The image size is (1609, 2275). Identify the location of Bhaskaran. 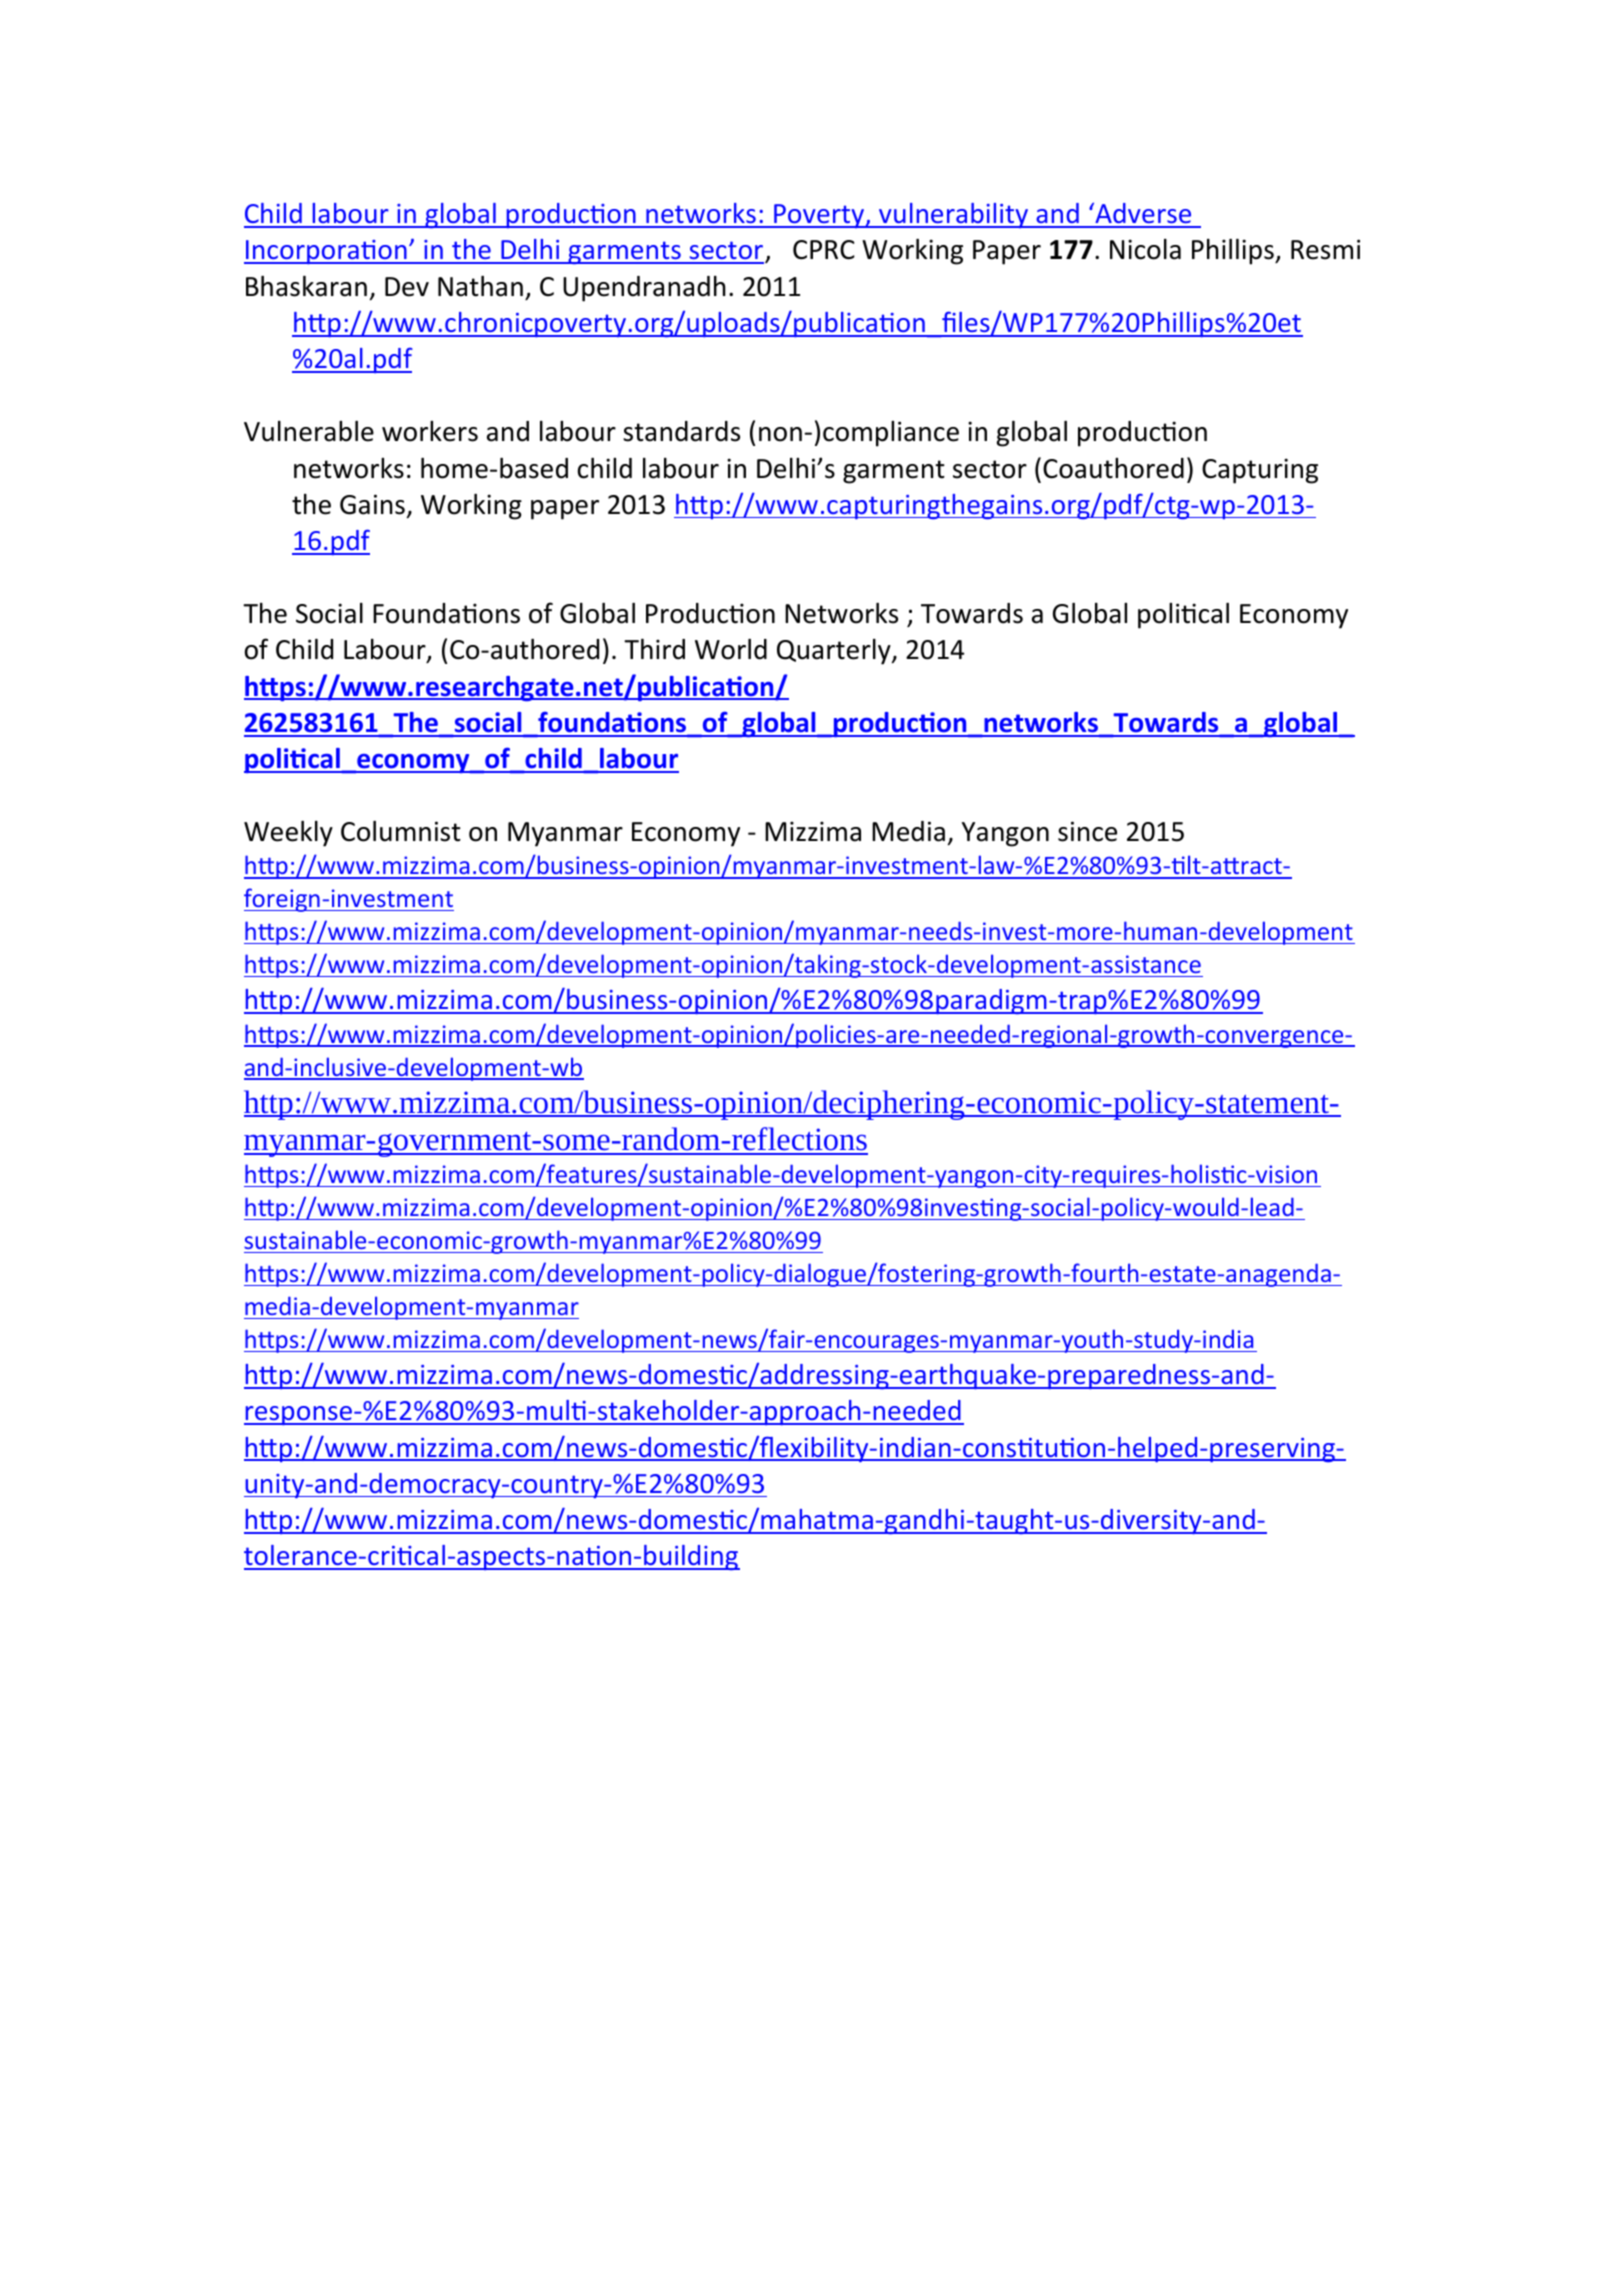
(306, 286).
